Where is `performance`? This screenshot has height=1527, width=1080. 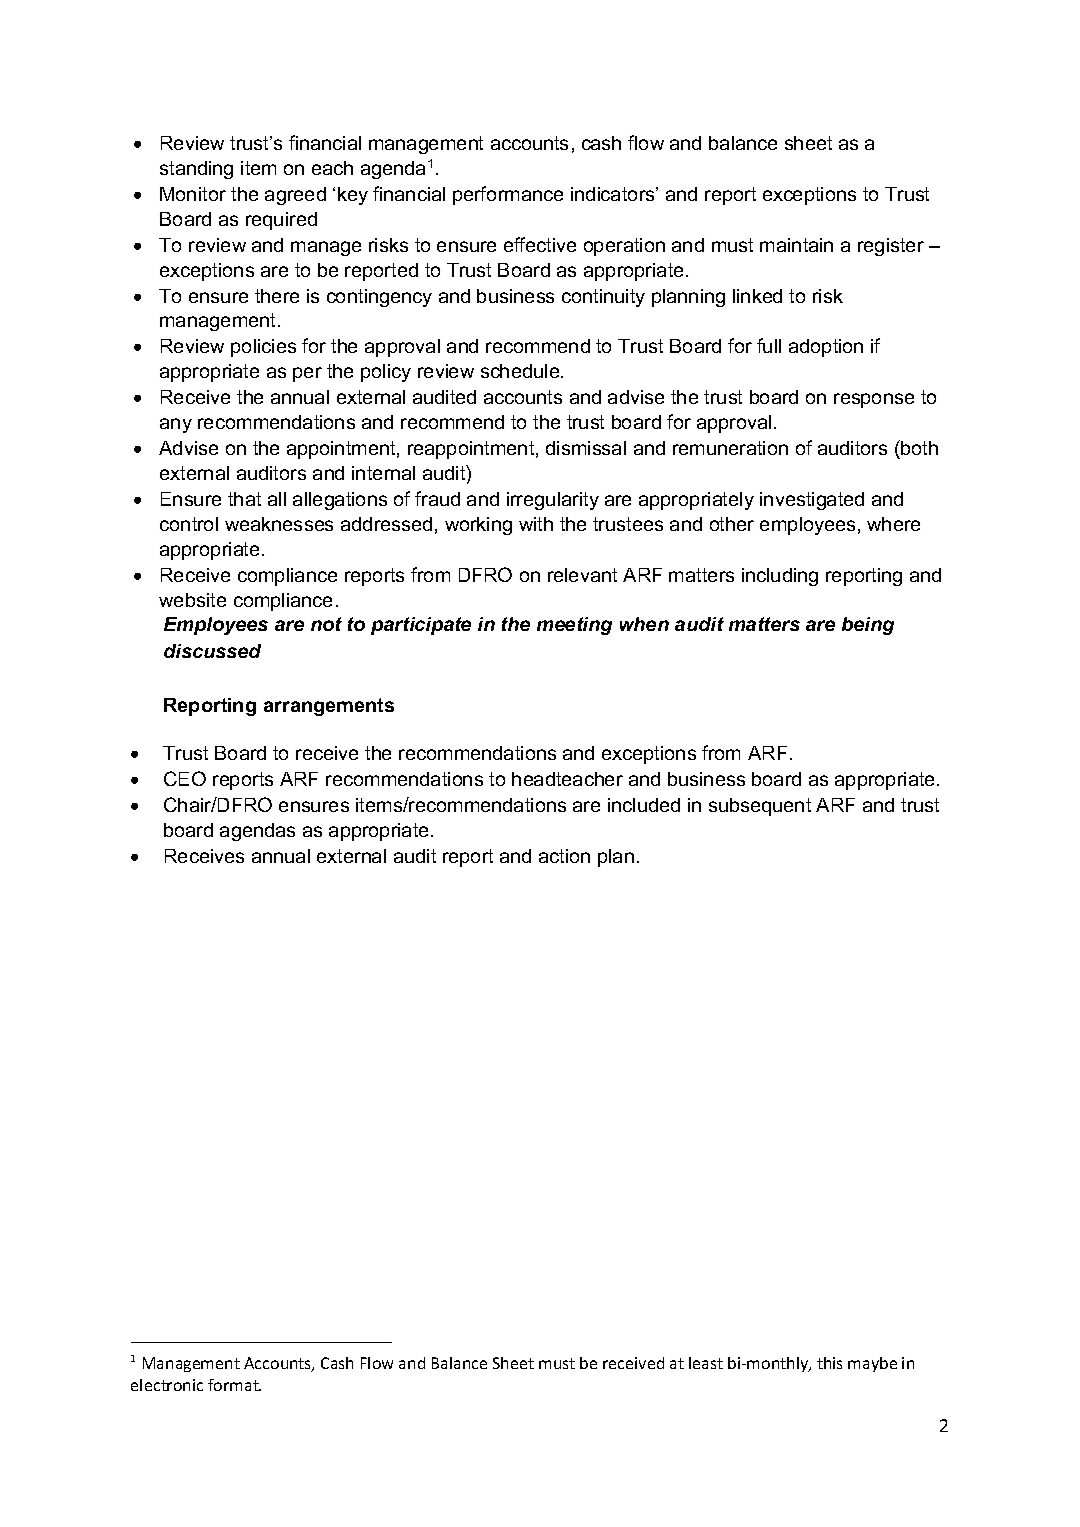
performance is located at coordinates (508, 195).
